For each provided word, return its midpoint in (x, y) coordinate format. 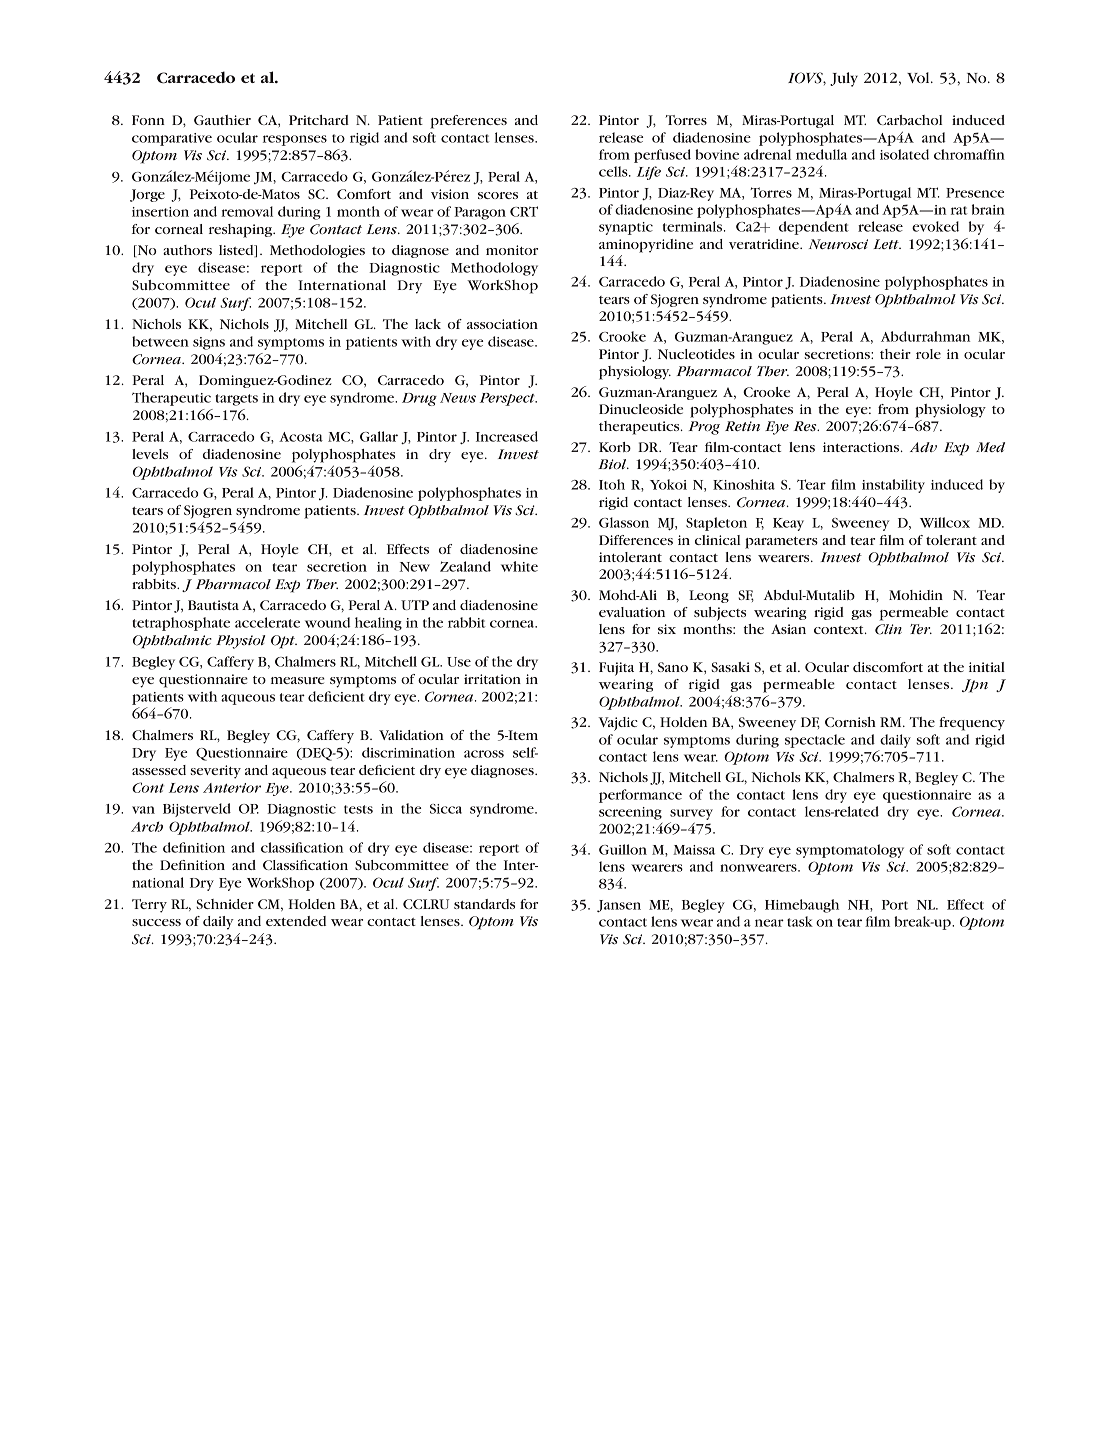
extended (296, 921)
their (895, 354)
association (502, 324)
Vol (919, 77)
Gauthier (222, 120)
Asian (788, 629)
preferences (468, 122)
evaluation (632, 612)
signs (209, 343)
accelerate (267, 622)
